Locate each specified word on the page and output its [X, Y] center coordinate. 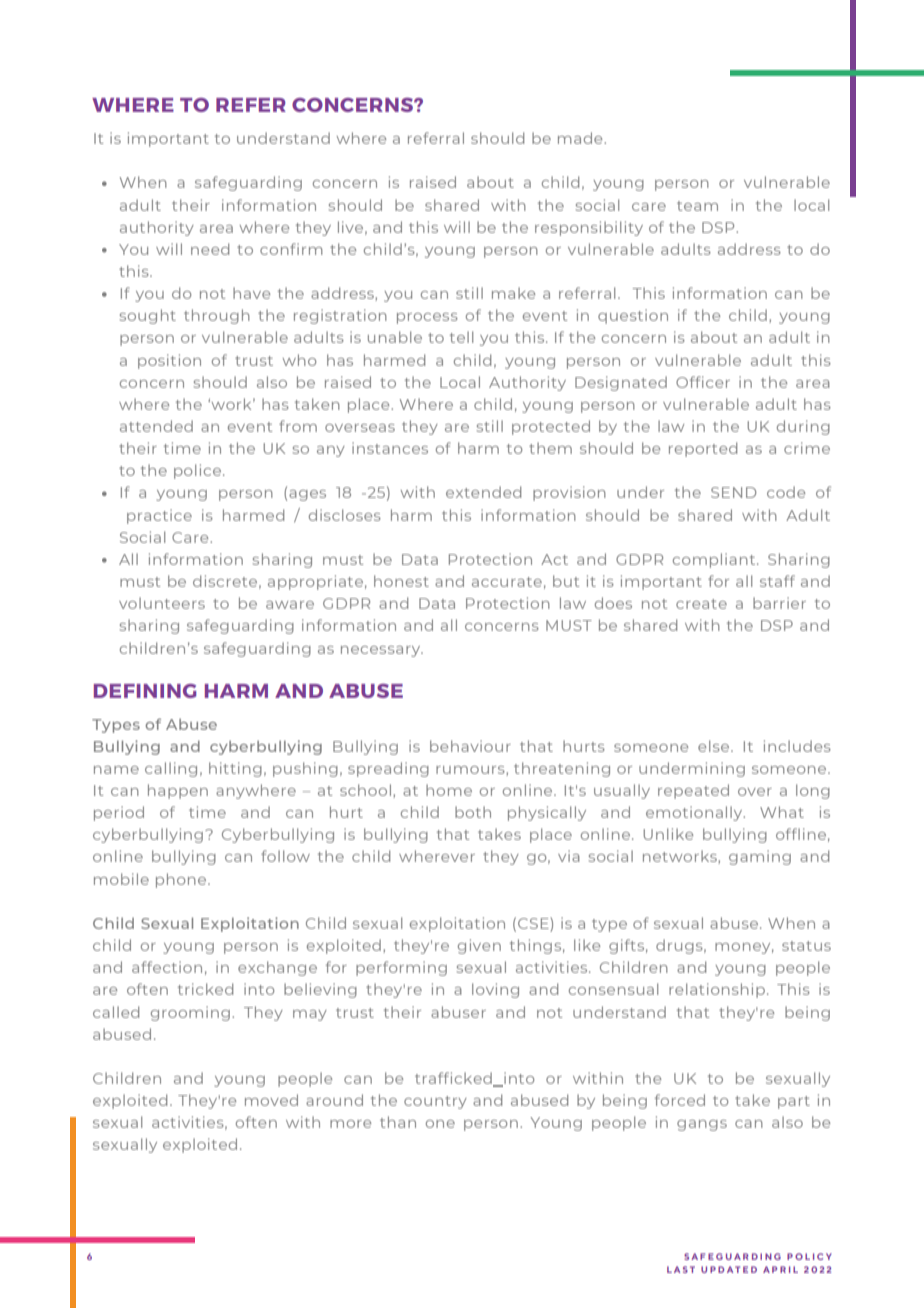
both [473, 812]
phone [182, 880]
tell [461, 337]
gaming [760, 857]
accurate [507, 582]
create [701, 604]
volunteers [162, 603]
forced [680, 1100]
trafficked [454, 1079]
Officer [703, 382]
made [581, 138]
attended [156, 426]
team [697, 206]
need [210, 249]
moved [271, 1100]
